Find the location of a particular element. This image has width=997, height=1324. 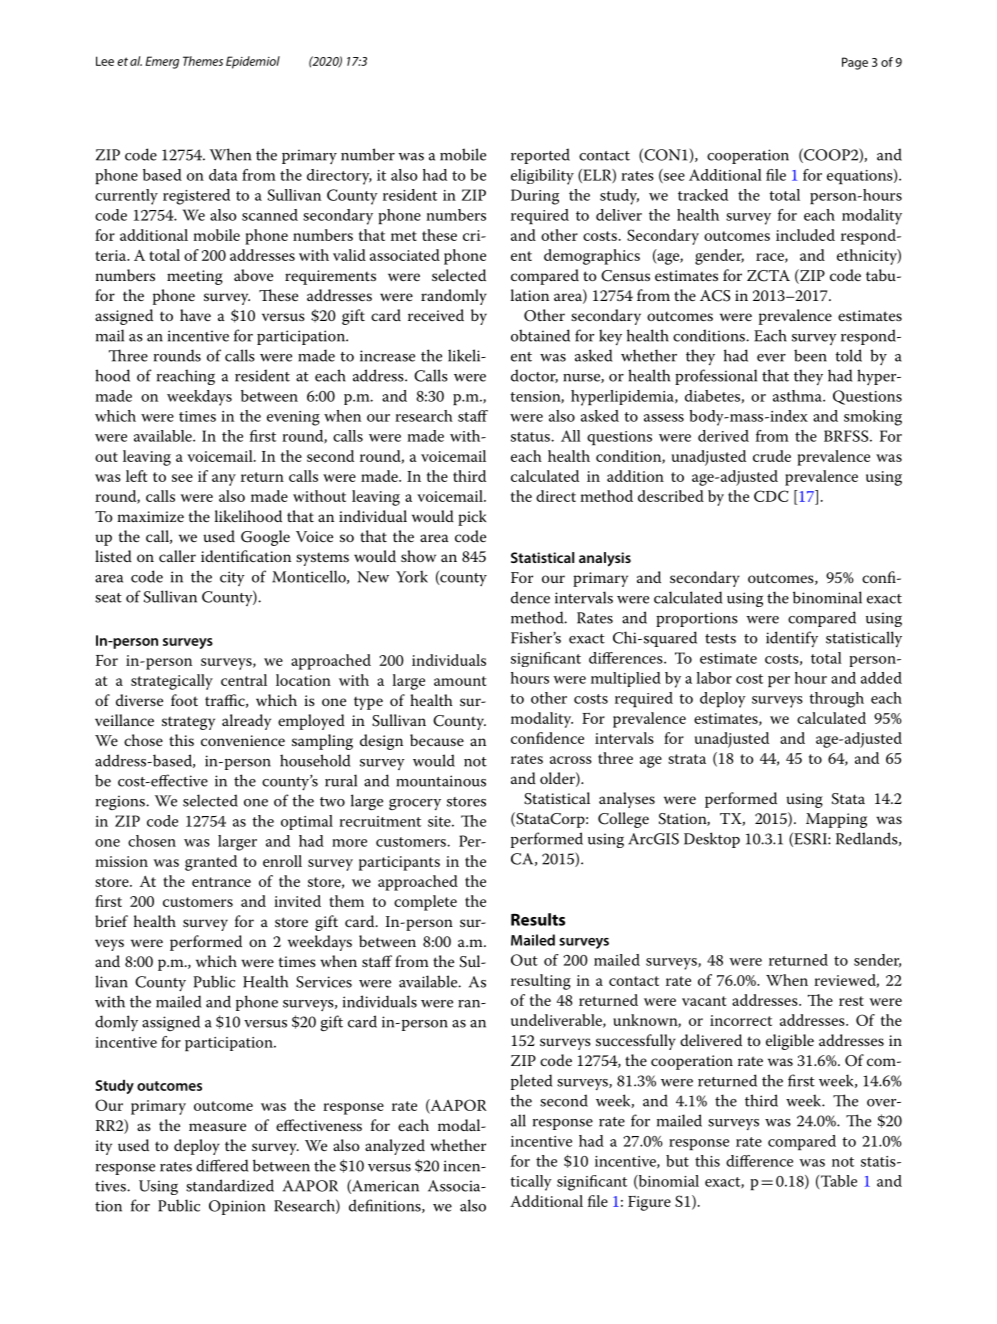

analyzed is located at coordinates (395, 1147).
